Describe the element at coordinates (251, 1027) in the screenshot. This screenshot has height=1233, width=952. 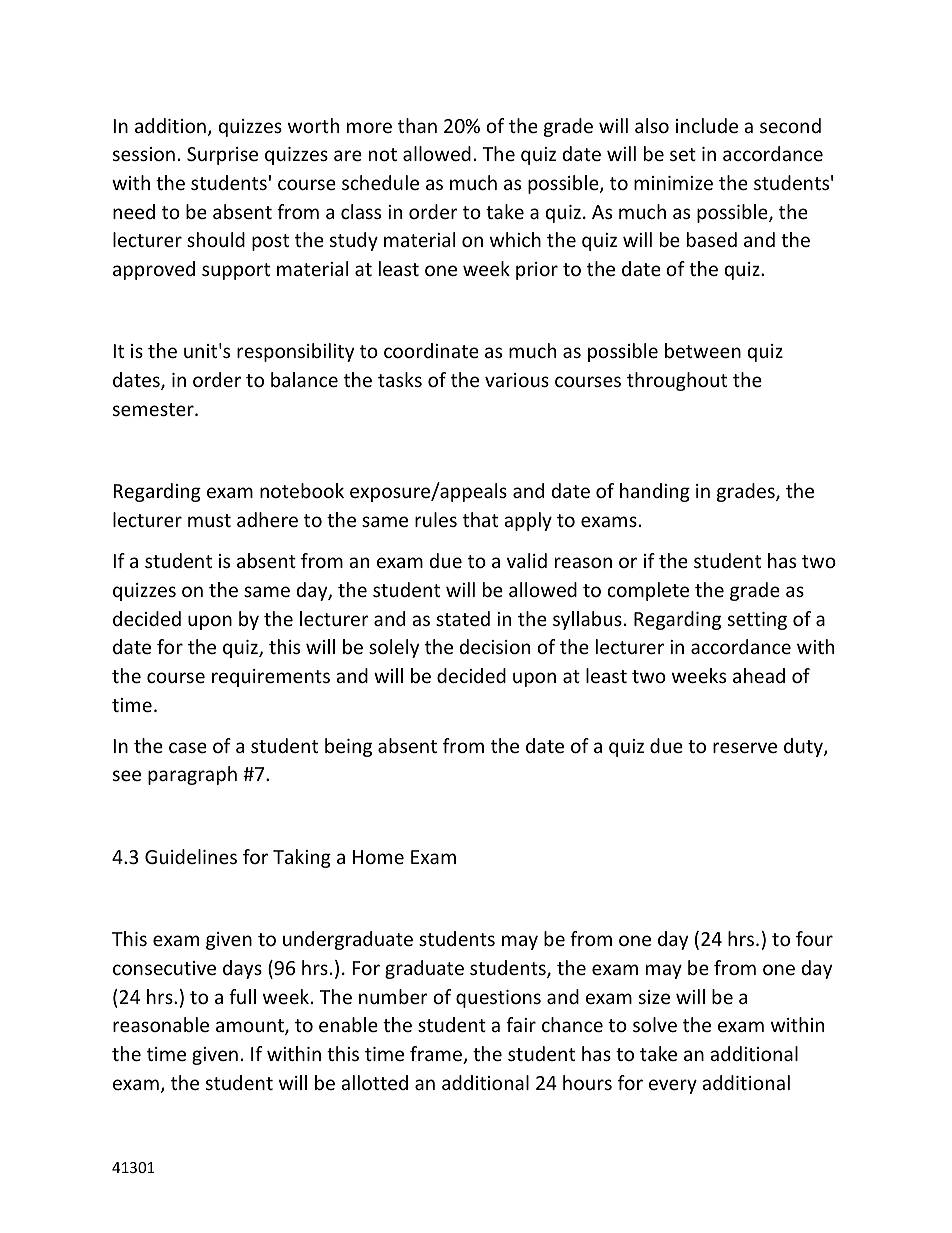
I see `amount` at that location.
